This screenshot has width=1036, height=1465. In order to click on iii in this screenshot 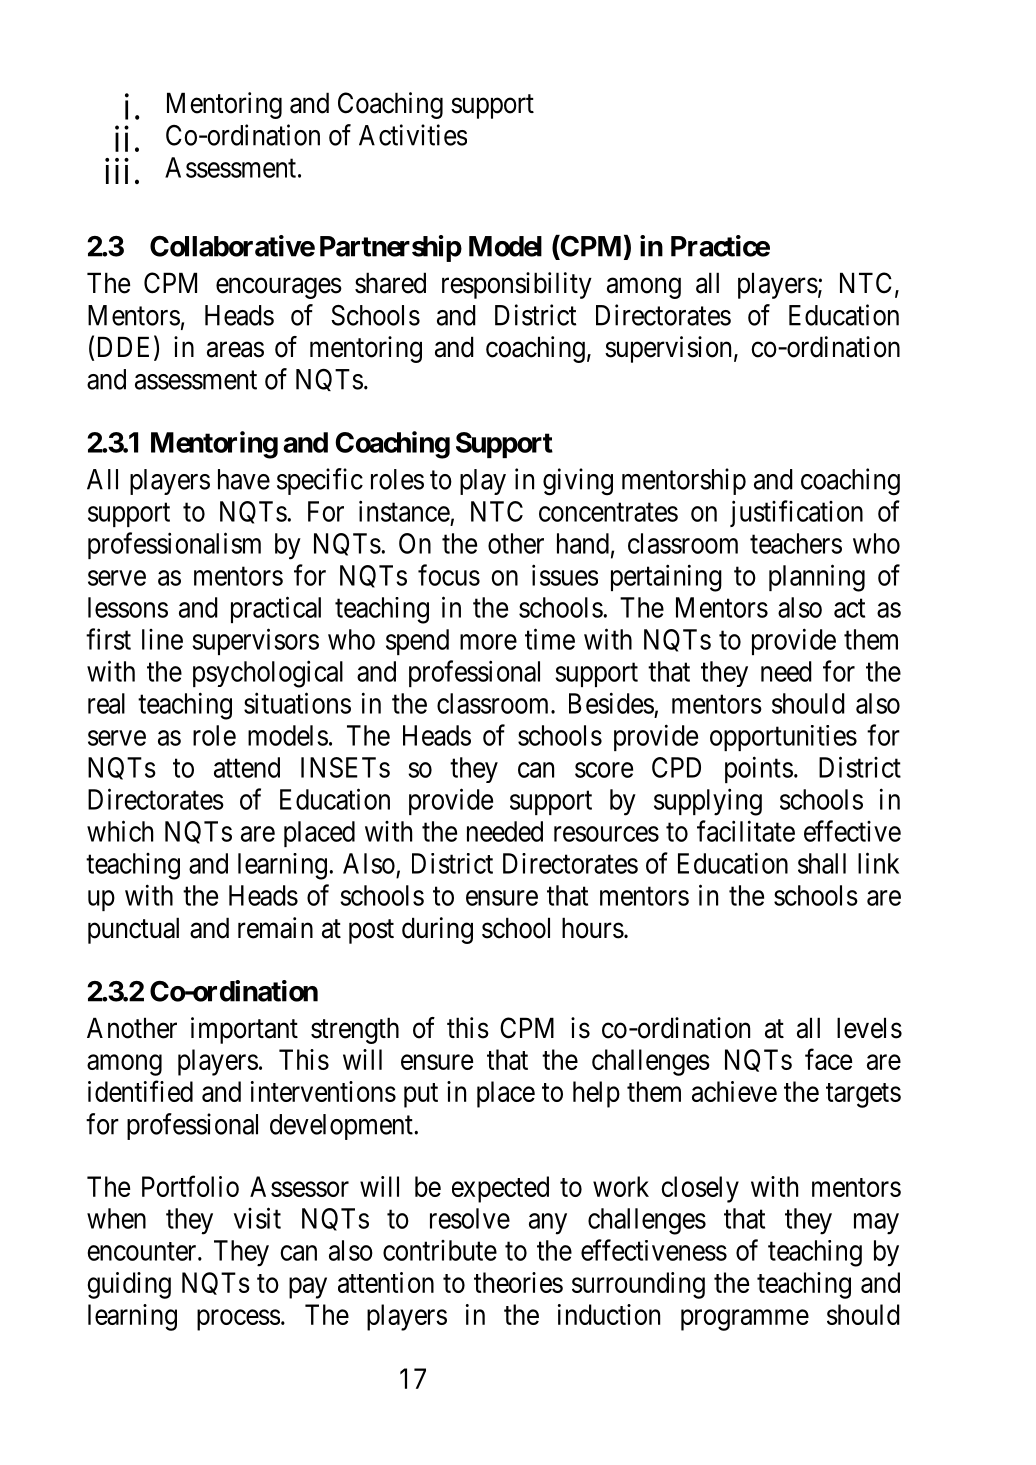, I will do `click(117, 171)`.
